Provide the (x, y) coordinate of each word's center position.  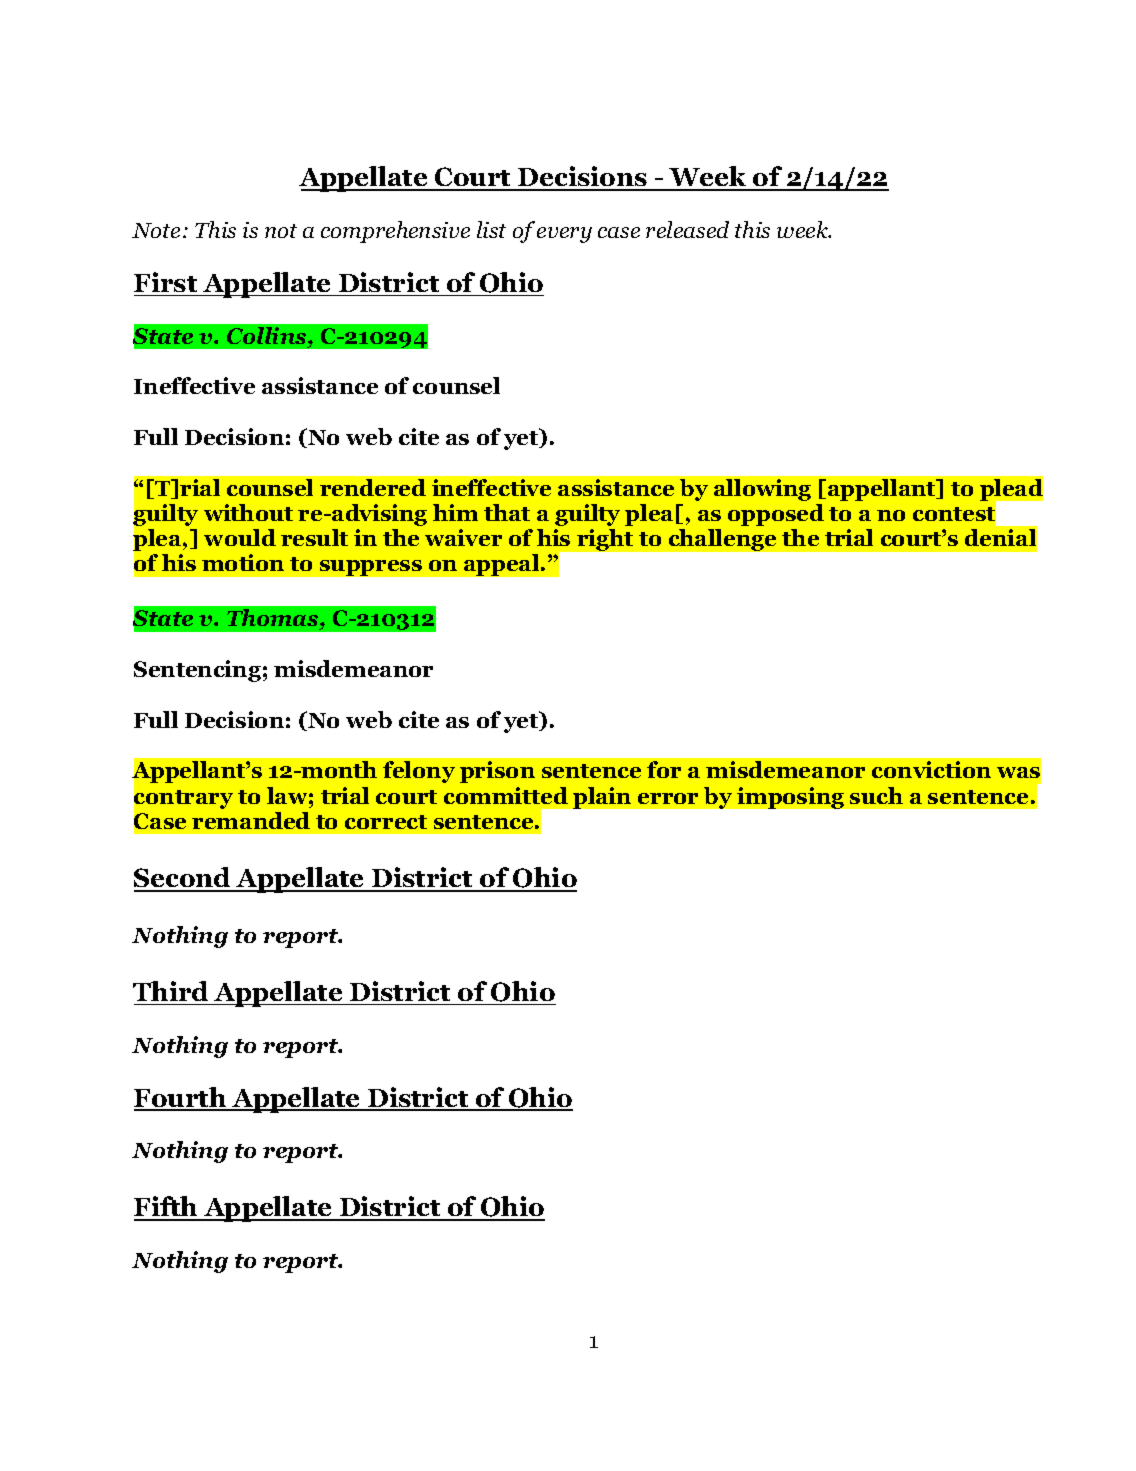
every (564, 235)
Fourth (181, 1098)
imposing (790, 798)
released (687, 229)
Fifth (167, 1208)
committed (506, 795)
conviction (931, 769)
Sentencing (197, 671)
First (167, 284)
